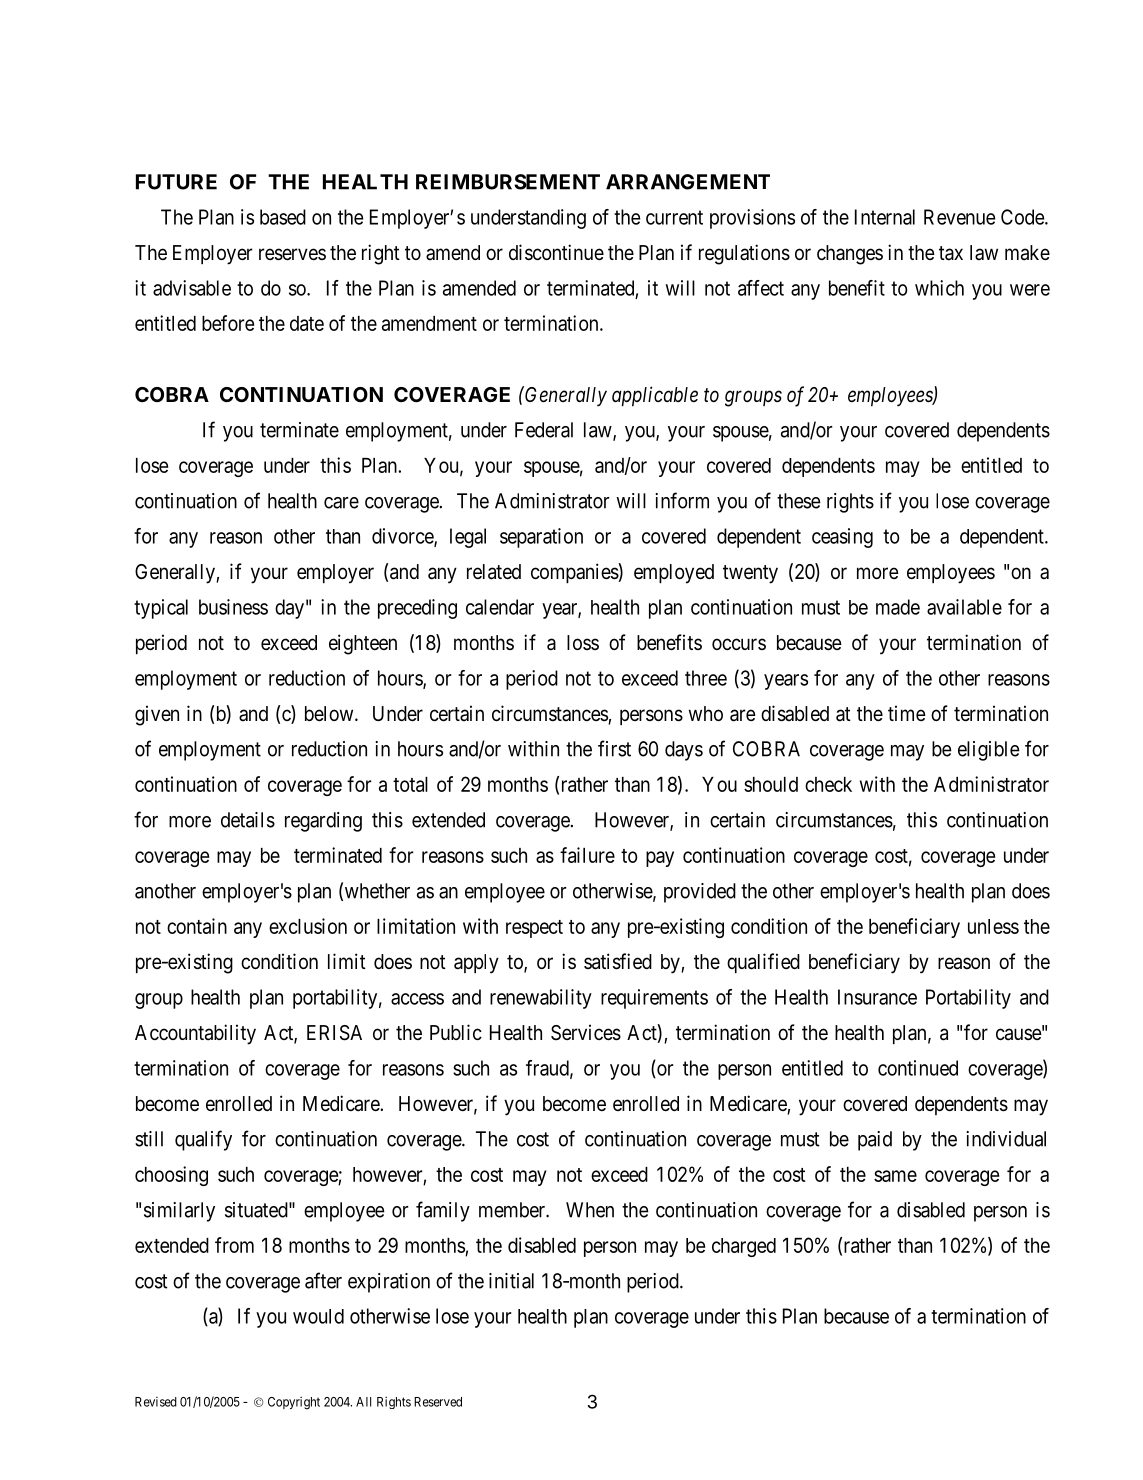 The width and height of the page is (1143, 1480). What do you see at coordinates (875, 1141) in the page?
I see `paid` at bounding box center [875, 1141].
